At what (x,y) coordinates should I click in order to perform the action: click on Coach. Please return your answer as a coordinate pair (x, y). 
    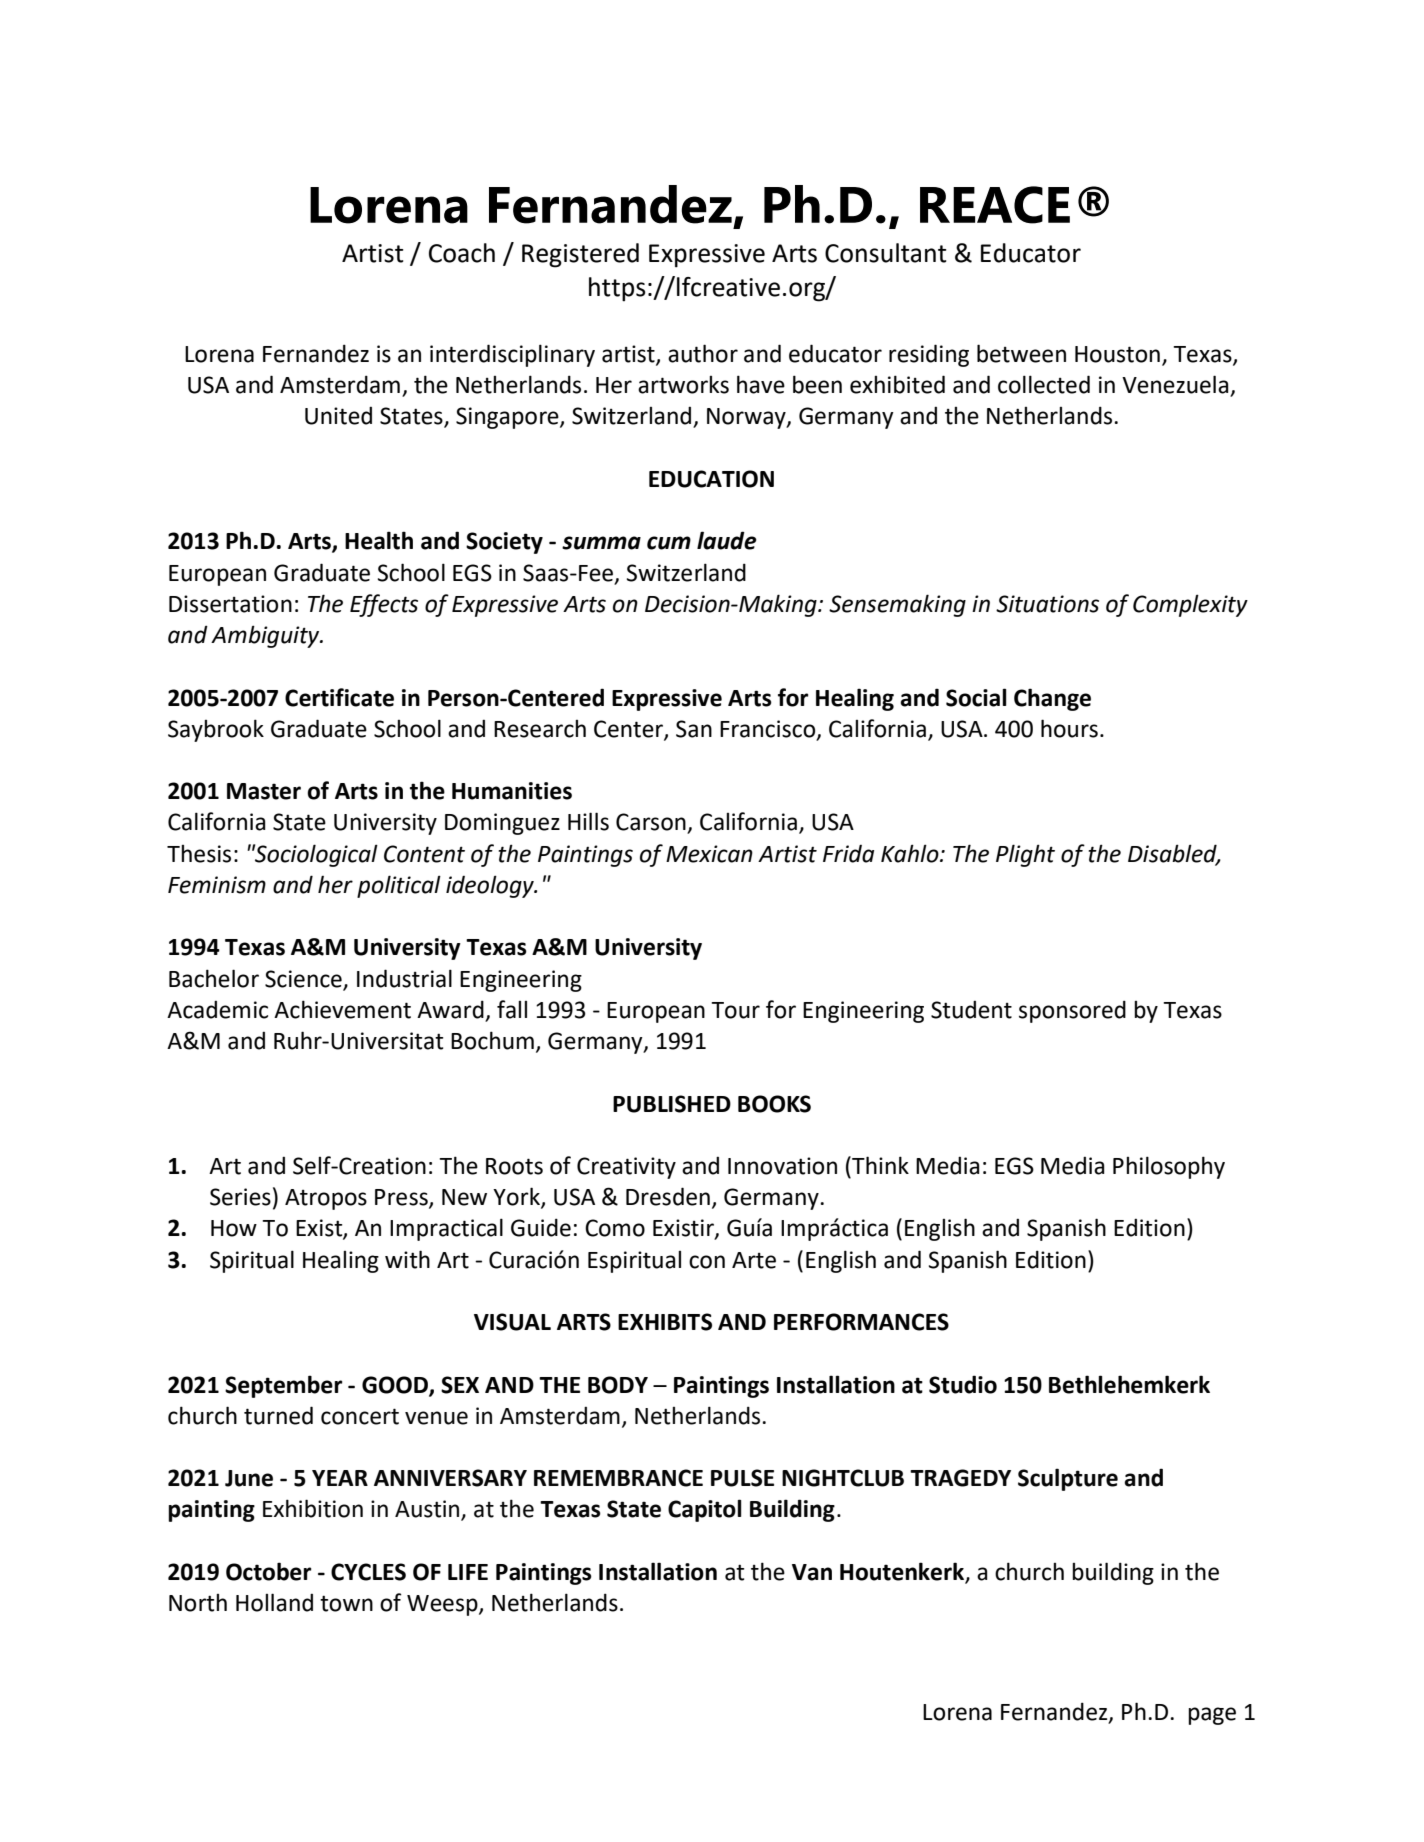
    Looking at the image, I should click on (462, 253).
